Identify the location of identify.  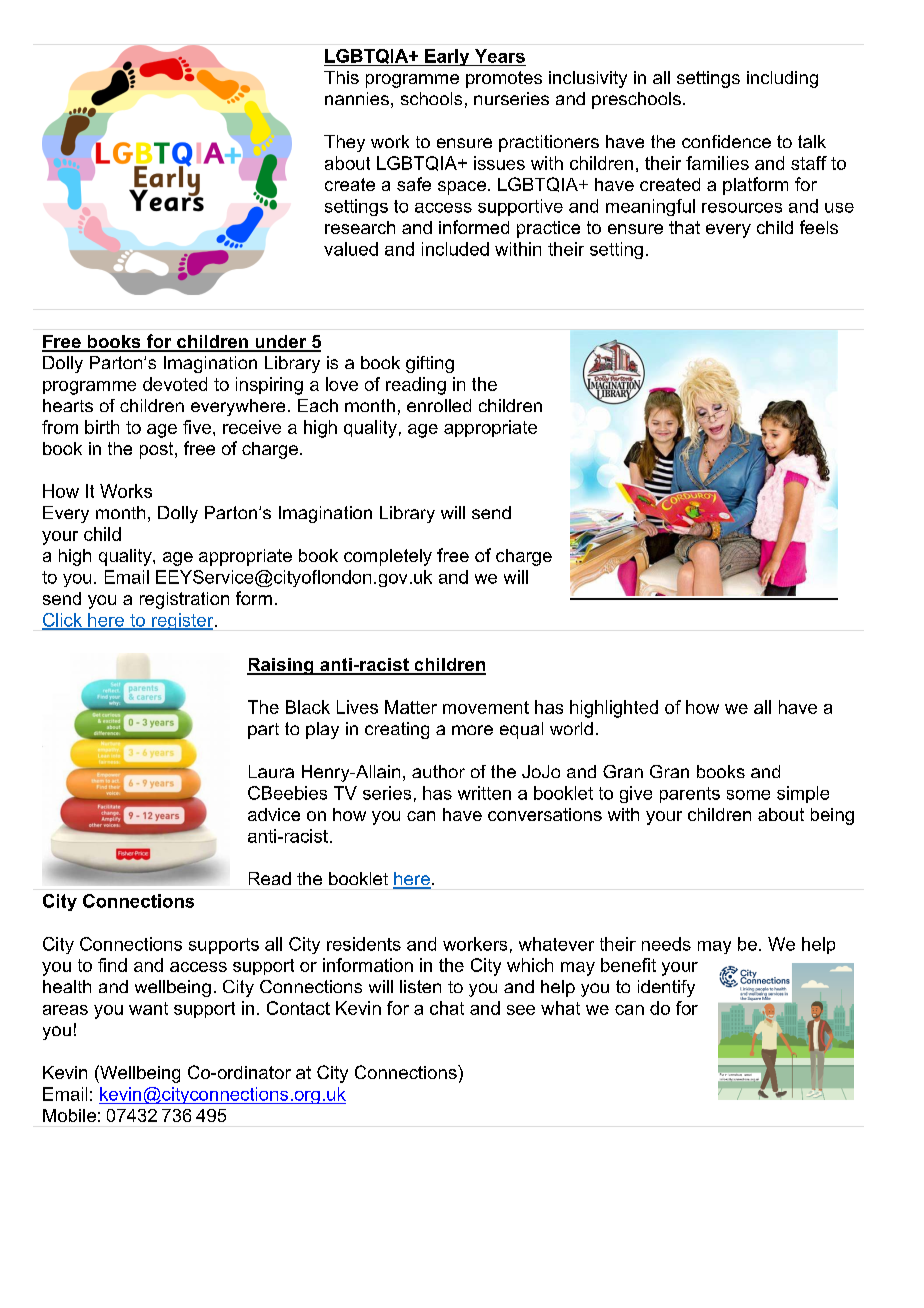
(666, 988).
